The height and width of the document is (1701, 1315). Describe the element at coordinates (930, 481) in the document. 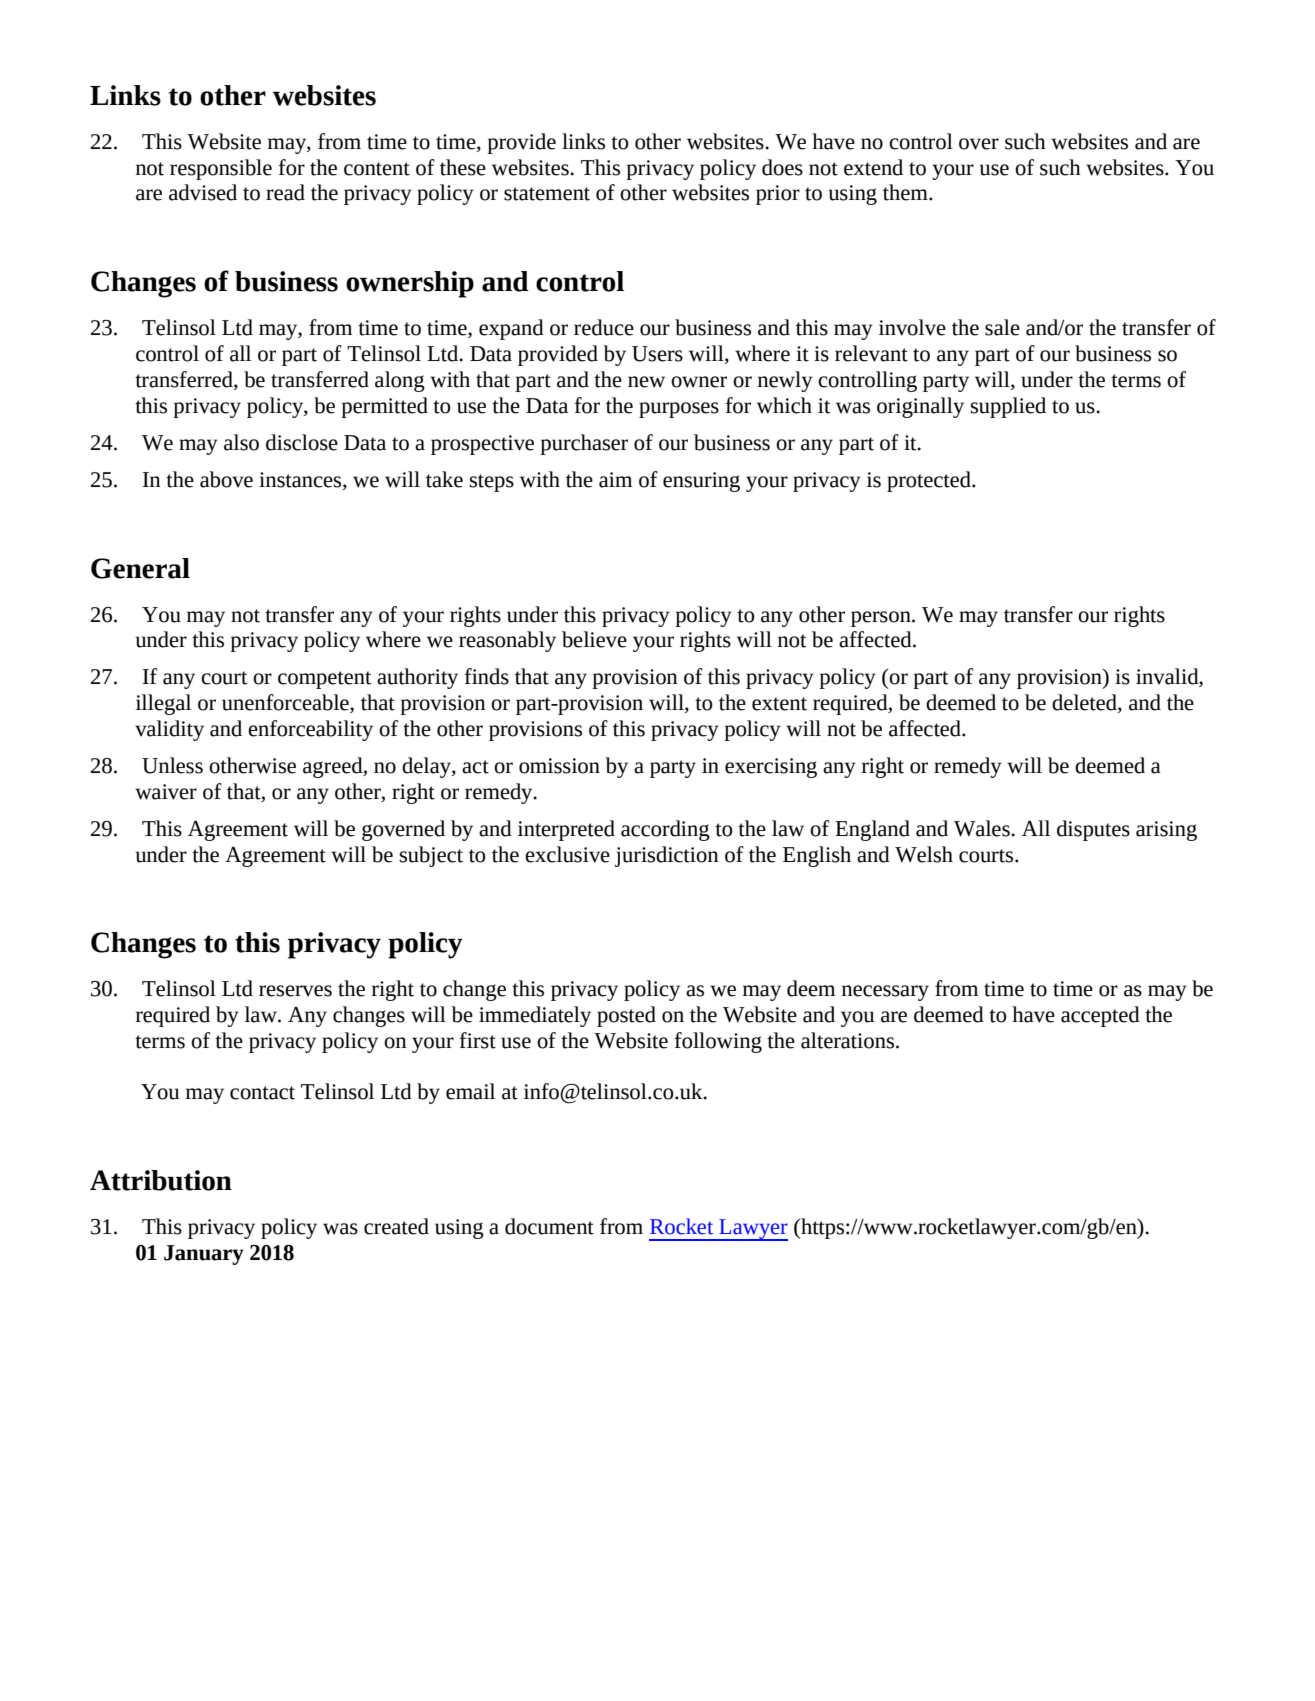

I see `protected` at that location.
